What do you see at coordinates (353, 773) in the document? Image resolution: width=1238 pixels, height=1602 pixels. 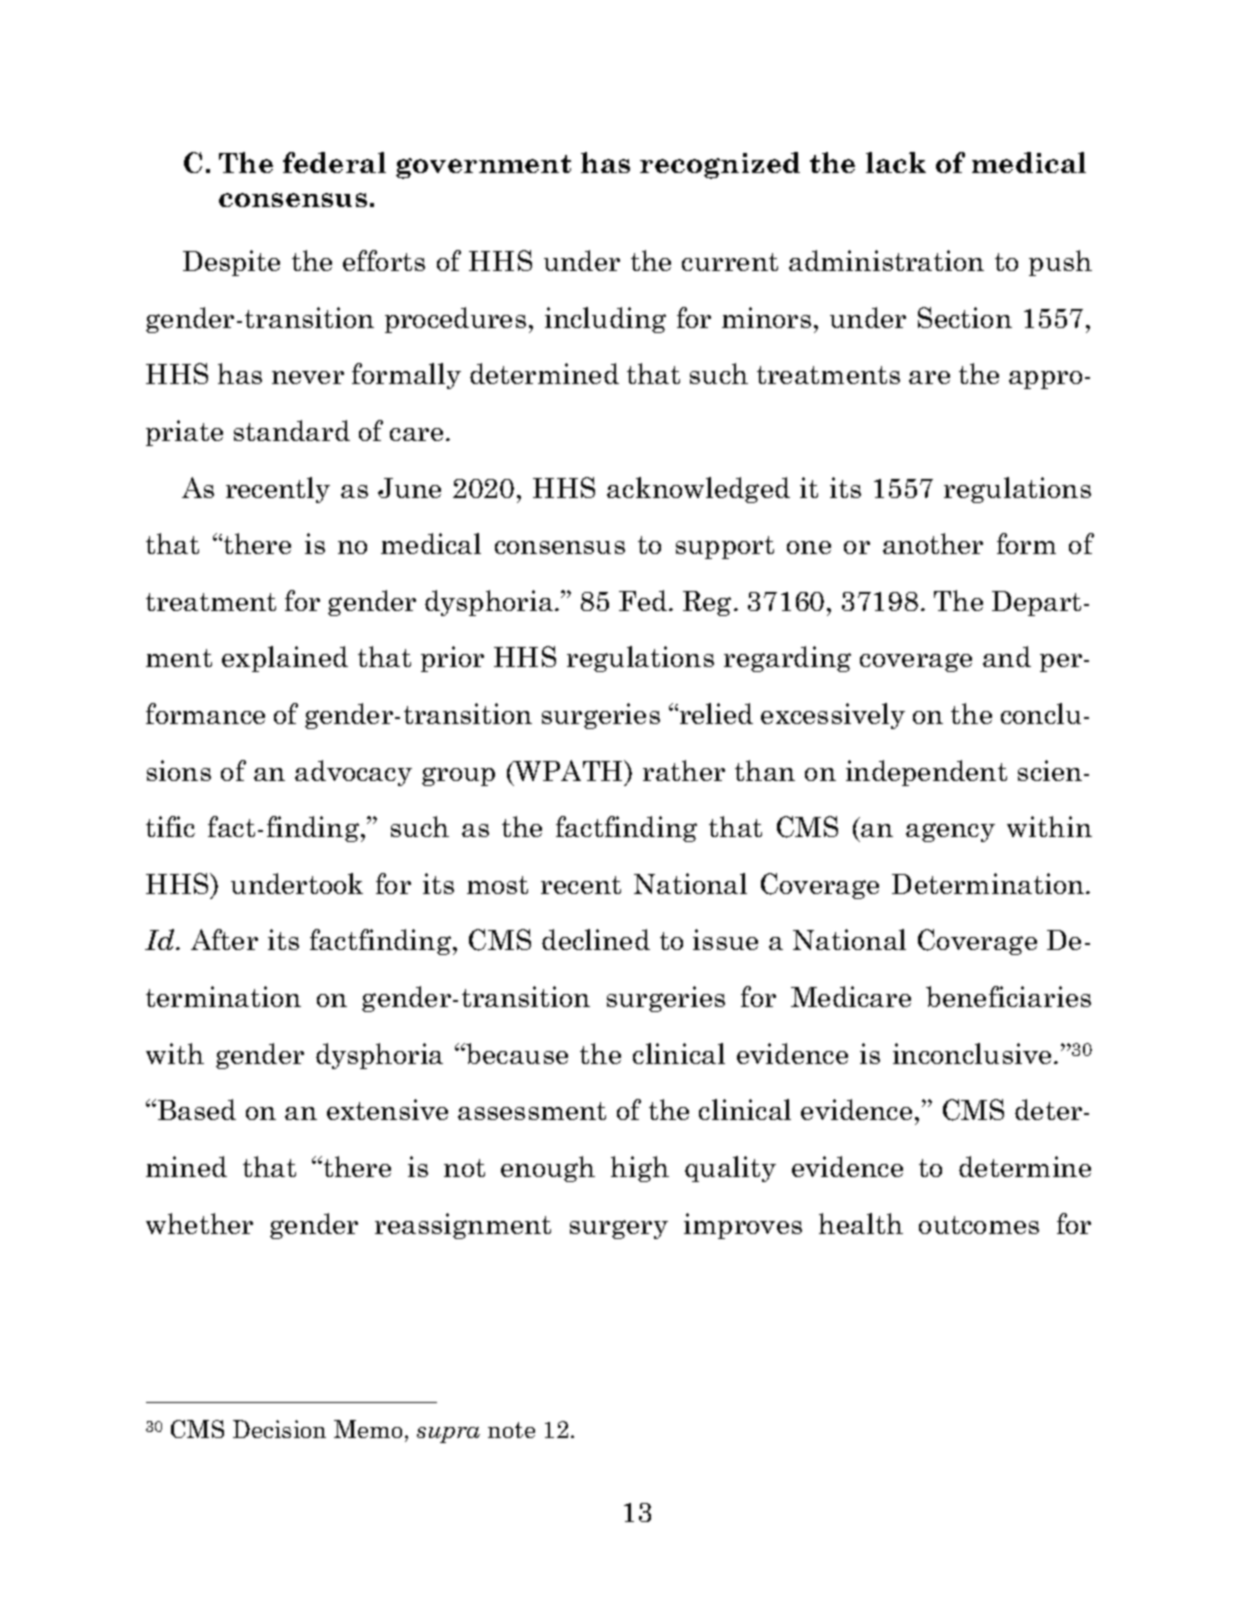 I see `advocacy` at bounding box center [353, 773].
